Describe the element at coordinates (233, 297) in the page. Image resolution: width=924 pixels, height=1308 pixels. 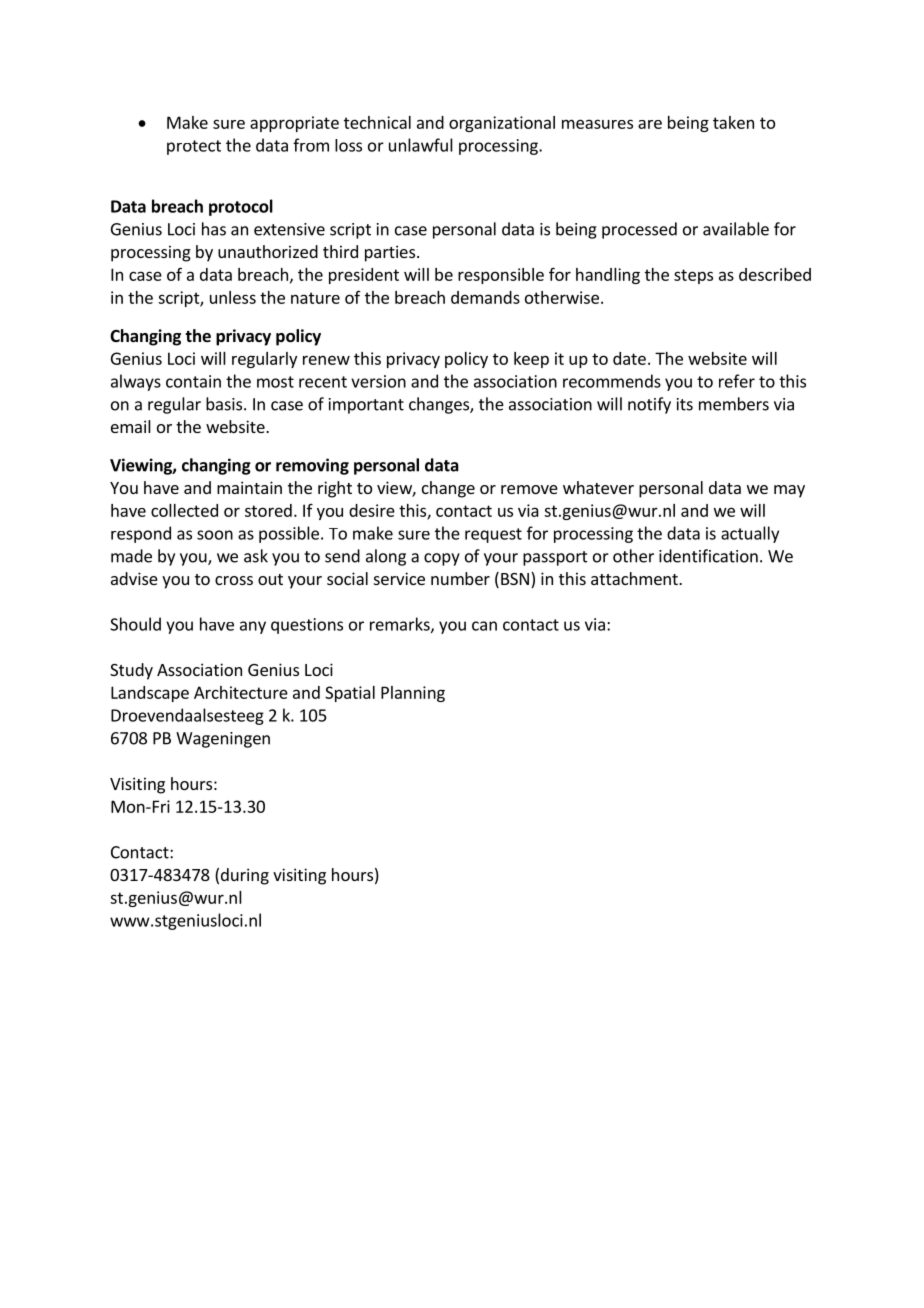
I see `unless` at that location.
